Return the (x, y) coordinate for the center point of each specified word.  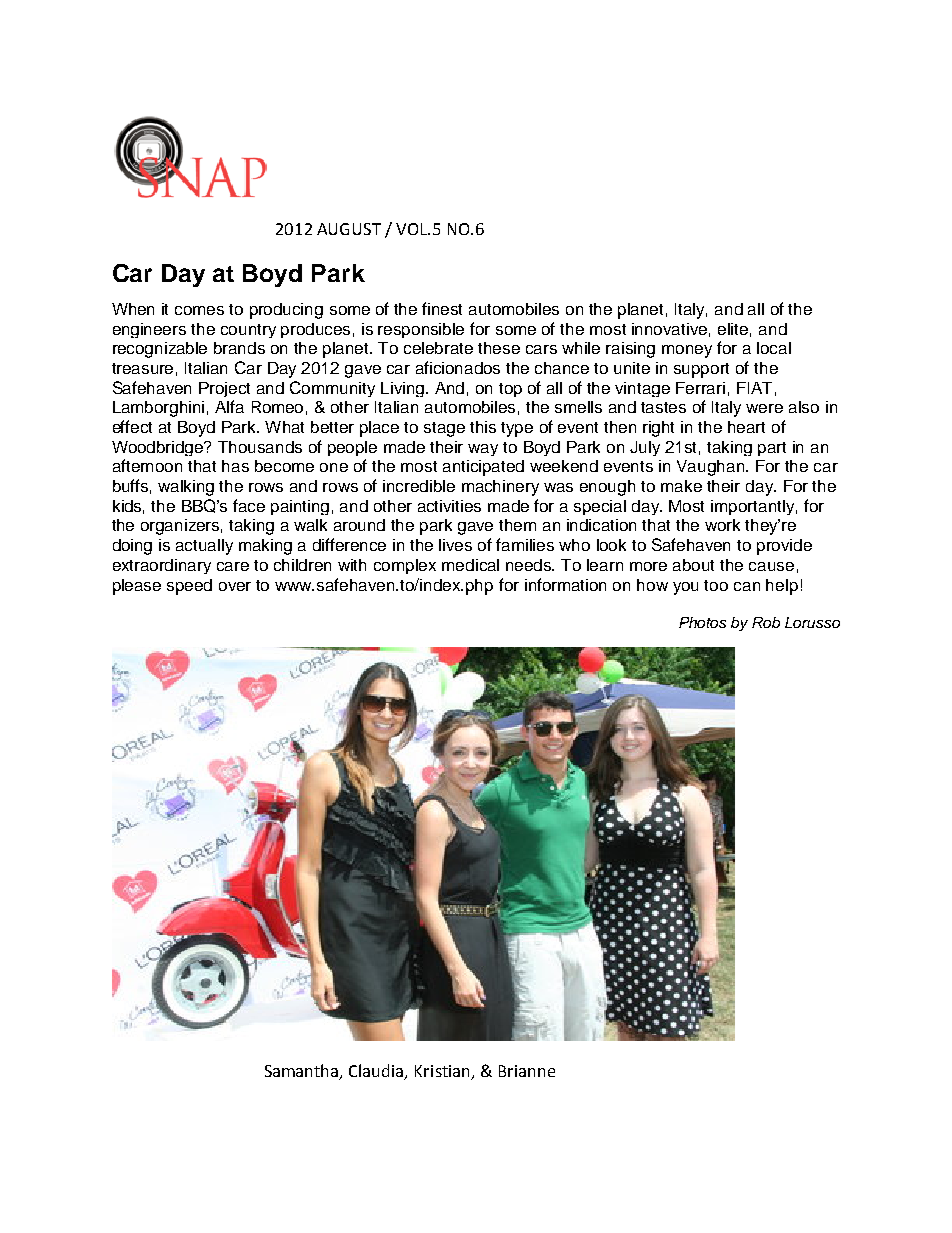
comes (199, 310)
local (774, 348)
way (483, 450)
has (235, 466)
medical (470, 565)
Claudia (377, 1071)
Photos (702, 622)
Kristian (442, 1071)
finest (442, 308)
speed (189, 587)
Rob (766, 622)
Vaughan (712, 468)
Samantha (303, 1071)
